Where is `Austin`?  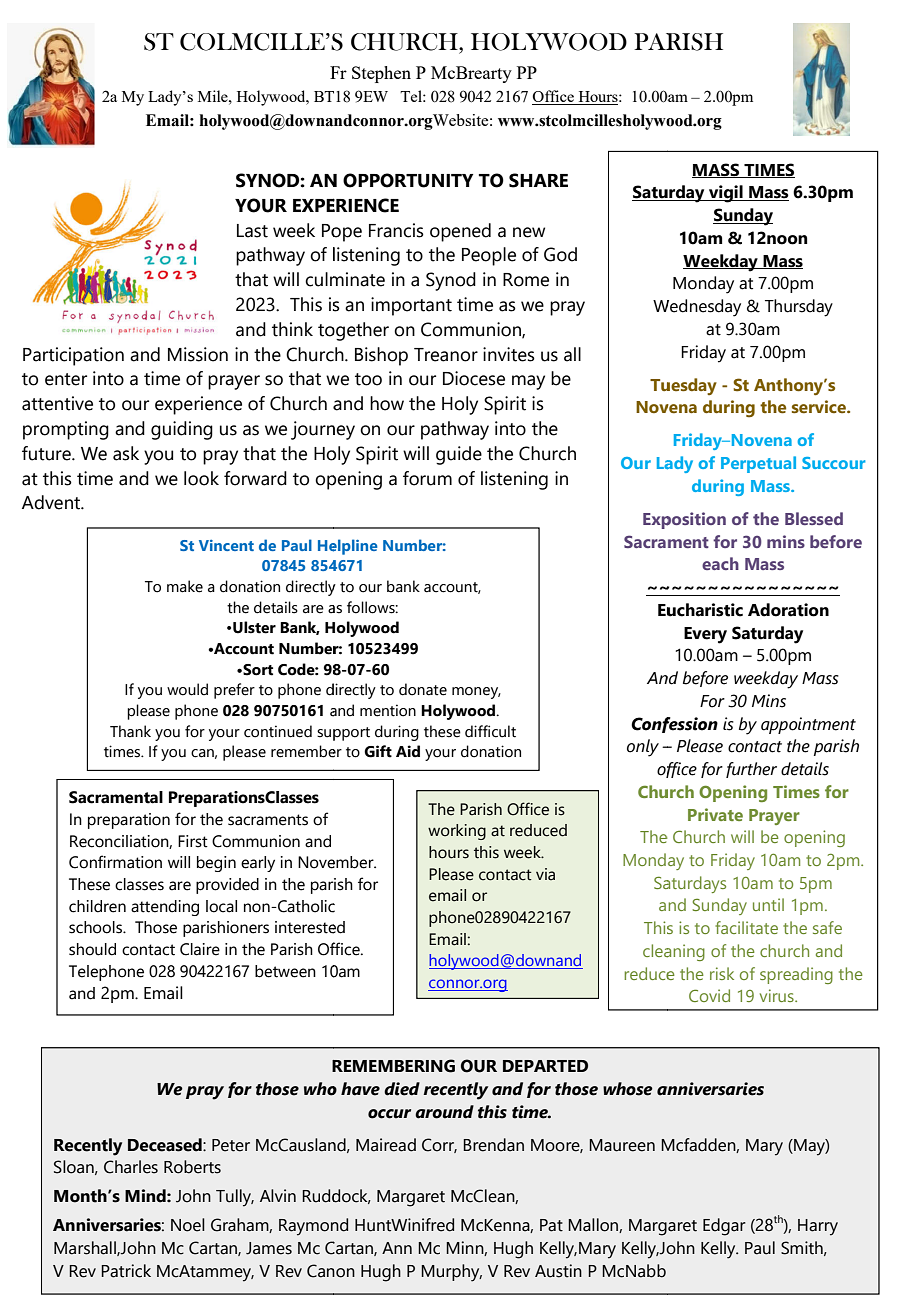
Austin is located at coordinates (558, 1271).
